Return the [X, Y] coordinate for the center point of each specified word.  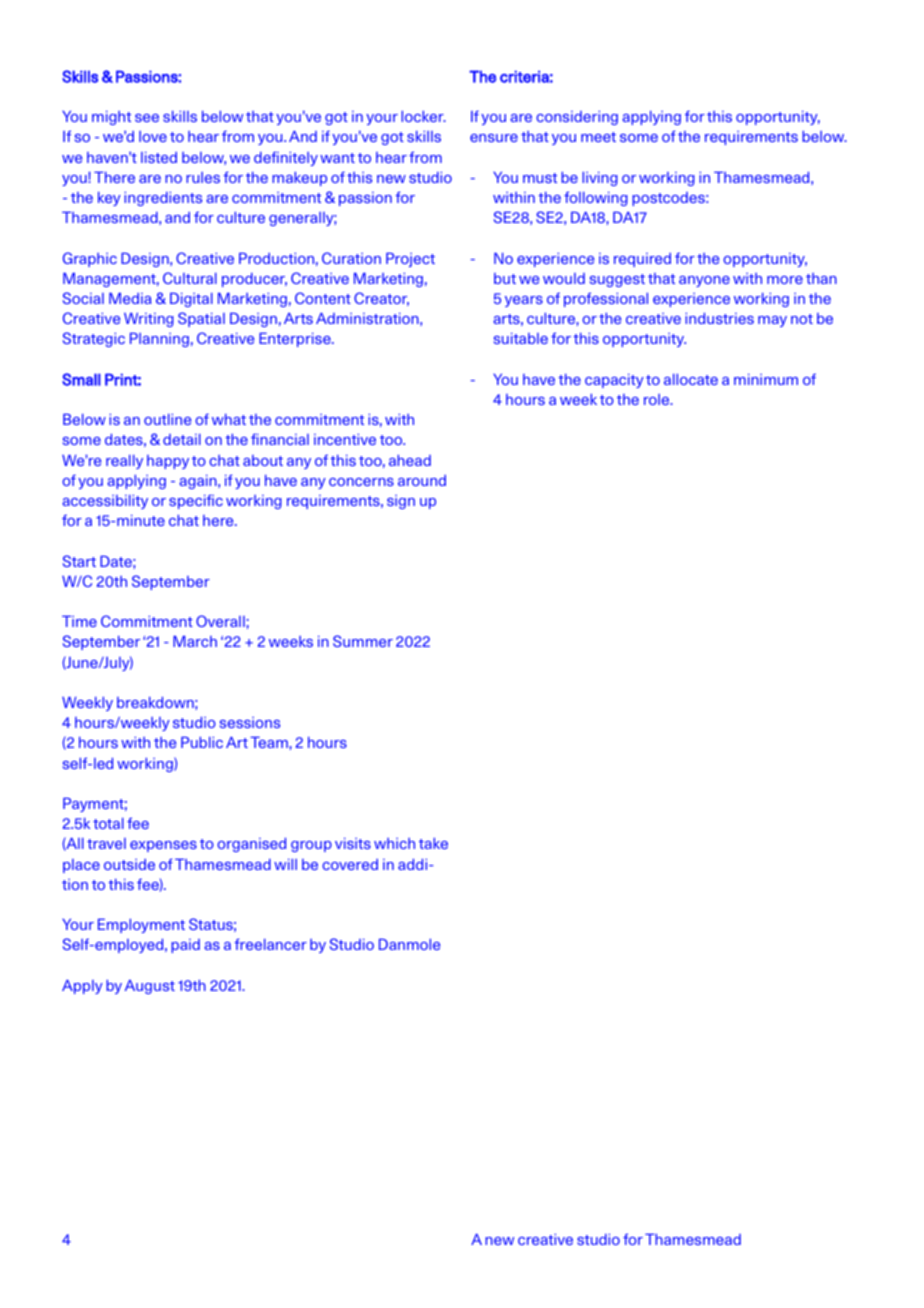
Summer [363, 641]
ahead [410, 460]
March [195, 641]
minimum [766, 379]
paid [185, 946]
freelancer [271, 944]
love [153, 136]
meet [598, 137]
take [433, 843]
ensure [494, 138]
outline [167, 419]
